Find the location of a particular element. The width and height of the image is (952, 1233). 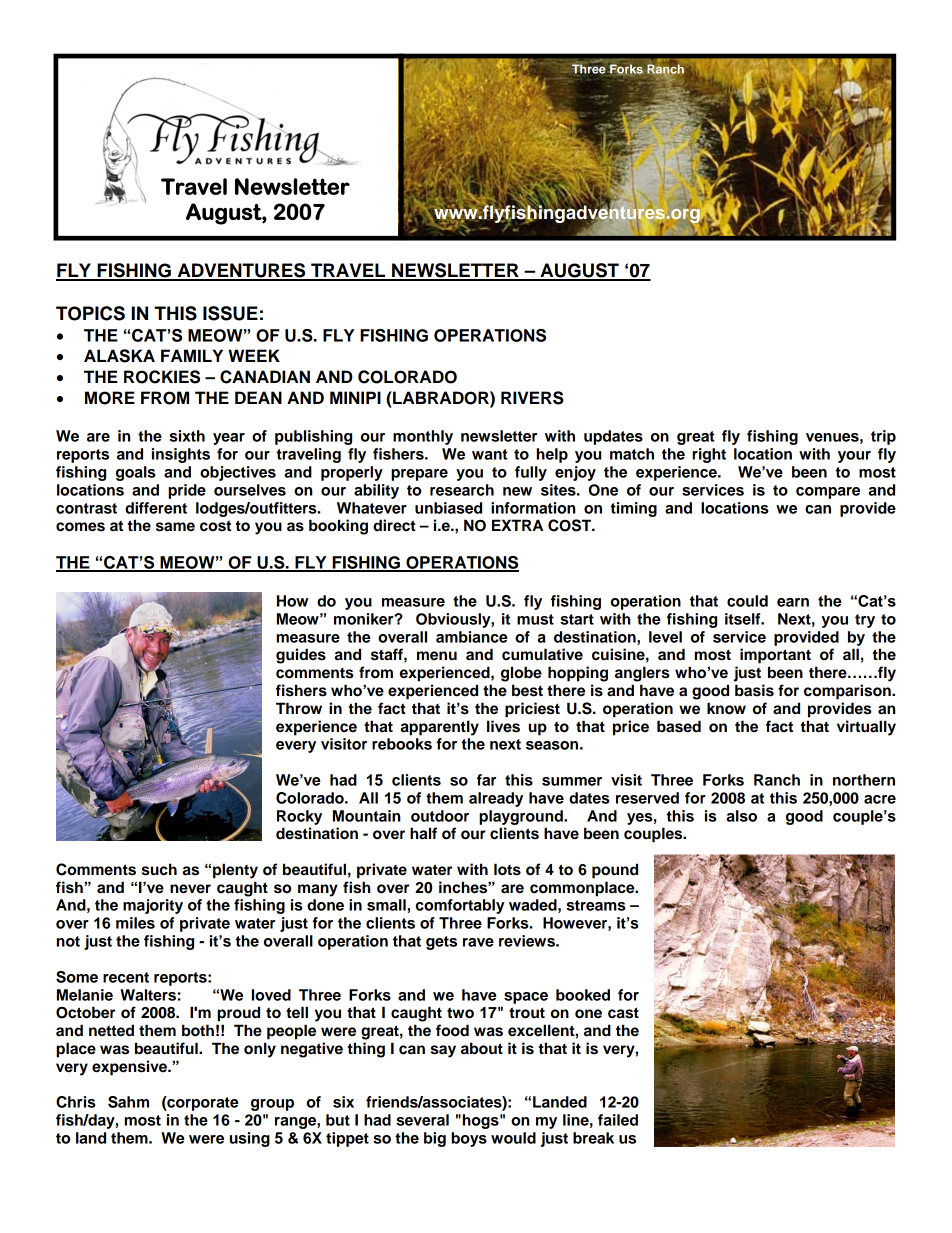

same is located at coordinates (175, 527).
